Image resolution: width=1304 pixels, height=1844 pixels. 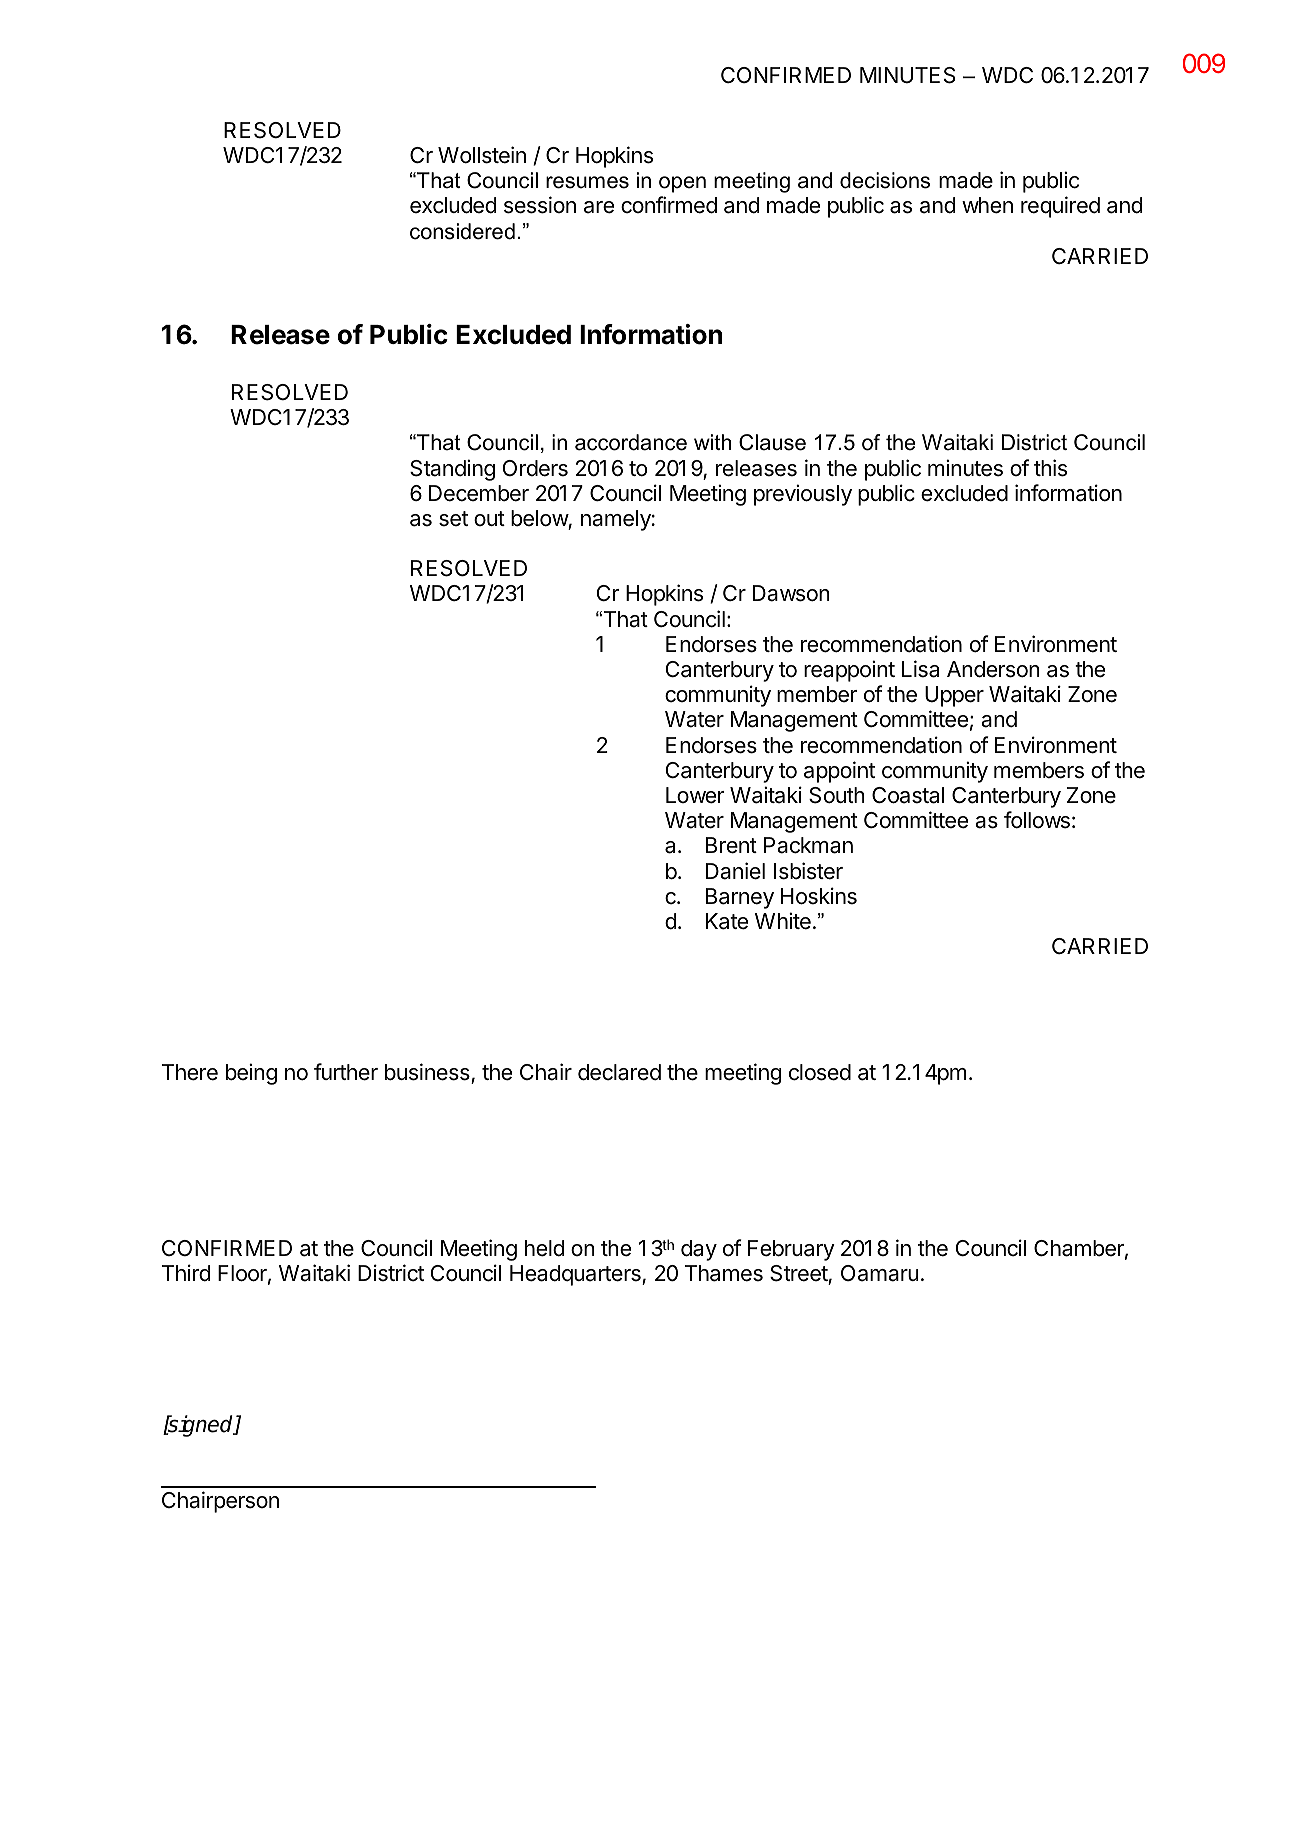 What do you see at coordinates (695, 795) in the screenshot?
I see `Lower` at bounding box center [695, 795].
